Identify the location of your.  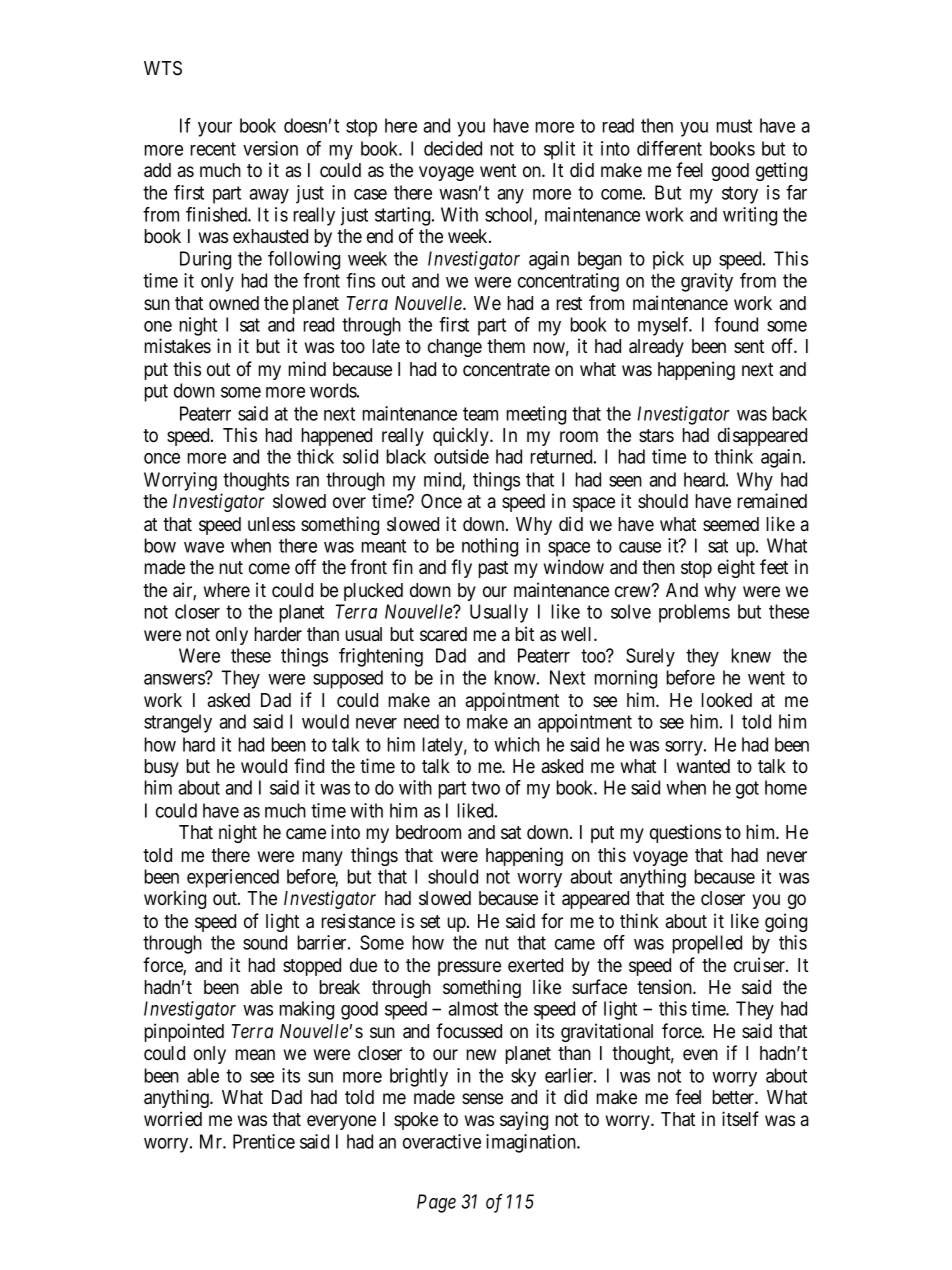
(215, 129).
